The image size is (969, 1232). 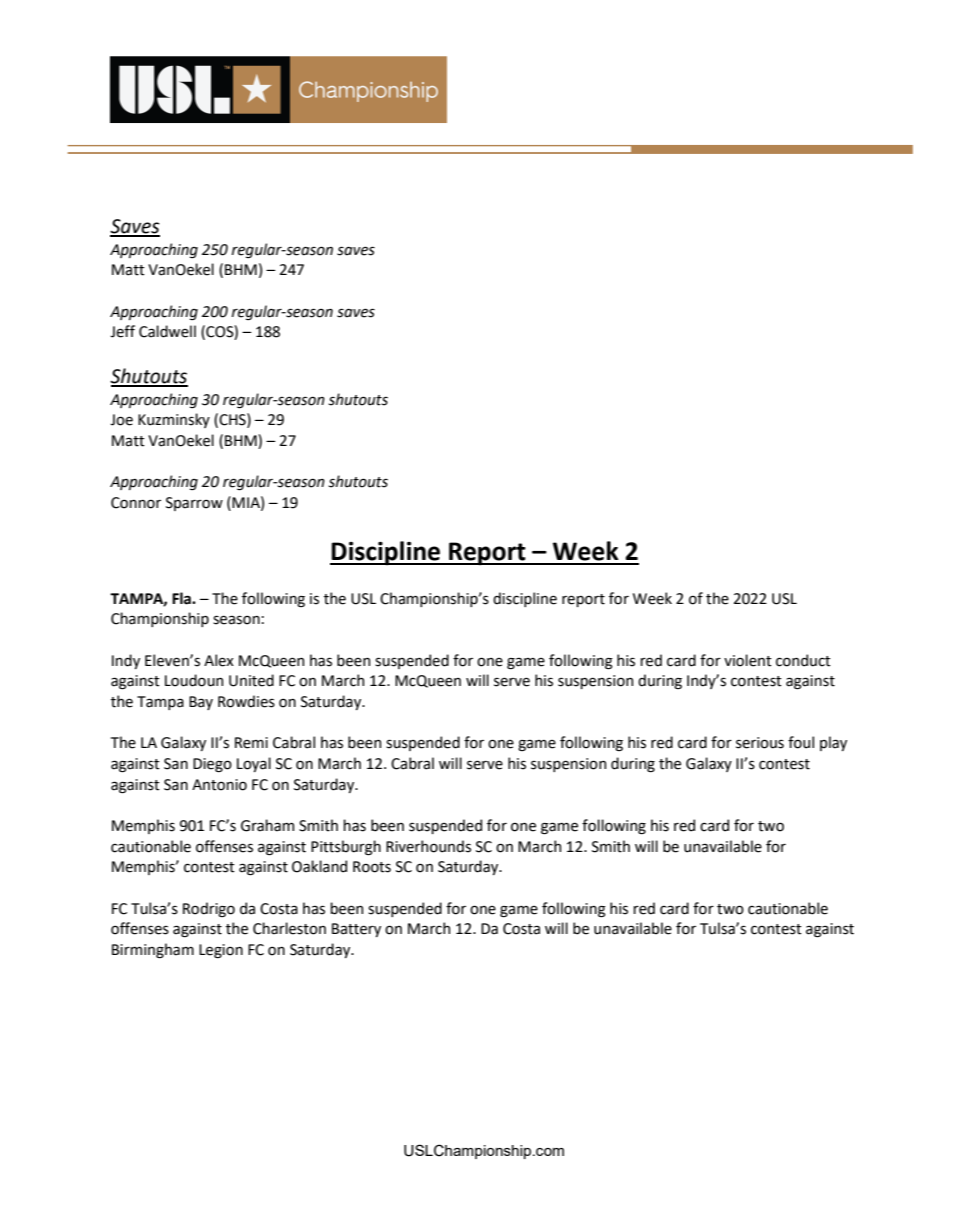 What do you see at coordinates (122, 331) in the page?
I see `Jeff` at bounding box center [122, 331].
